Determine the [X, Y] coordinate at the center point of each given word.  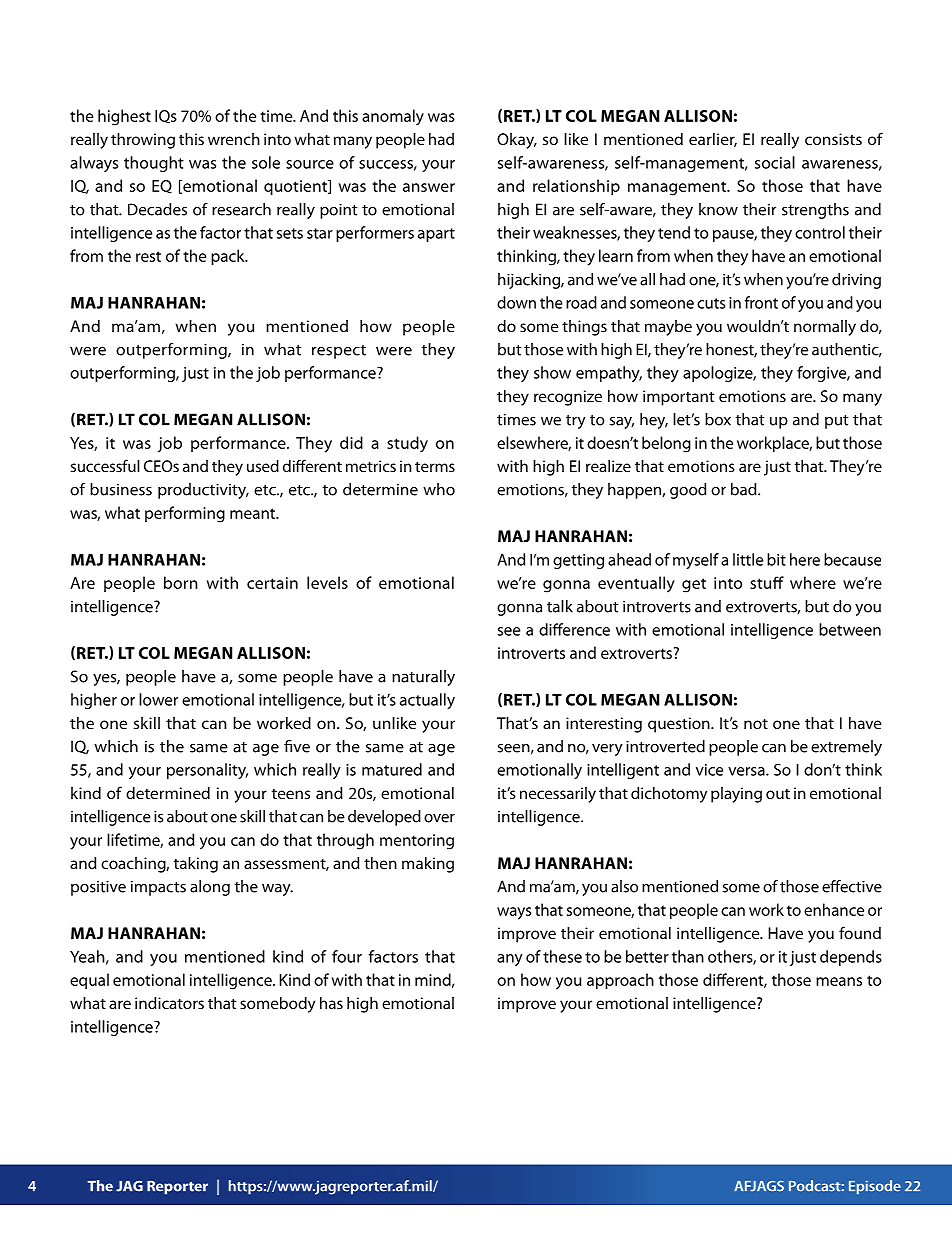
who [439, 489]
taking [196, 865]
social [775, 162]
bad [745, 489]
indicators [169, 1003]
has [331, 1003]
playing [736, 795]
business [121, 489]
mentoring [417, 842]
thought [154, 164]
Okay [516, 141]
